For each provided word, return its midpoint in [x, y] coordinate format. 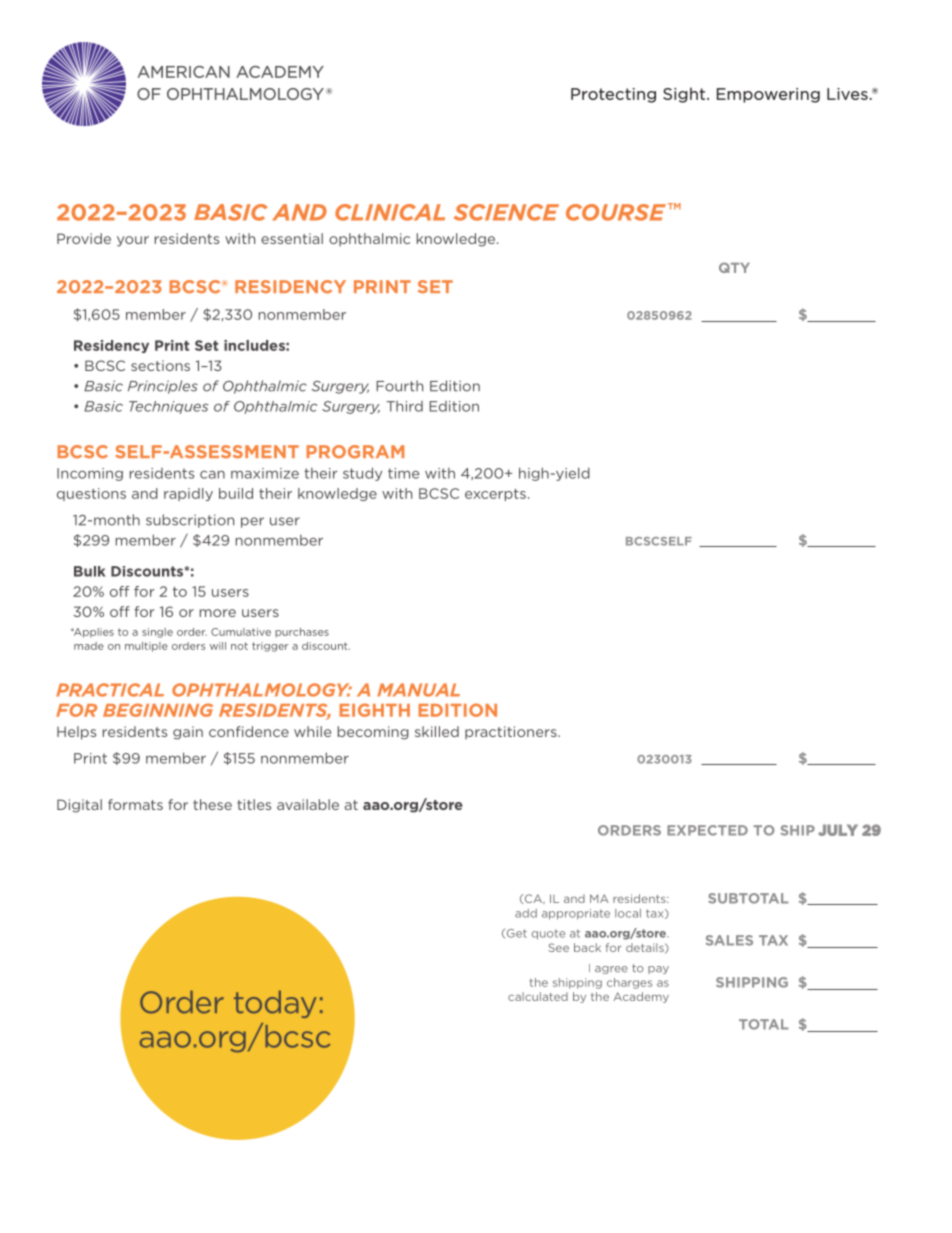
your [133, 241]
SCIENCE [506, 212]
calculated [538, 996]
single [157, 633]
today [275, 1004]
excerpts [495, 495]
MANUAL [418, 690]
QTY [734, 267]
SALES [729, 940]
